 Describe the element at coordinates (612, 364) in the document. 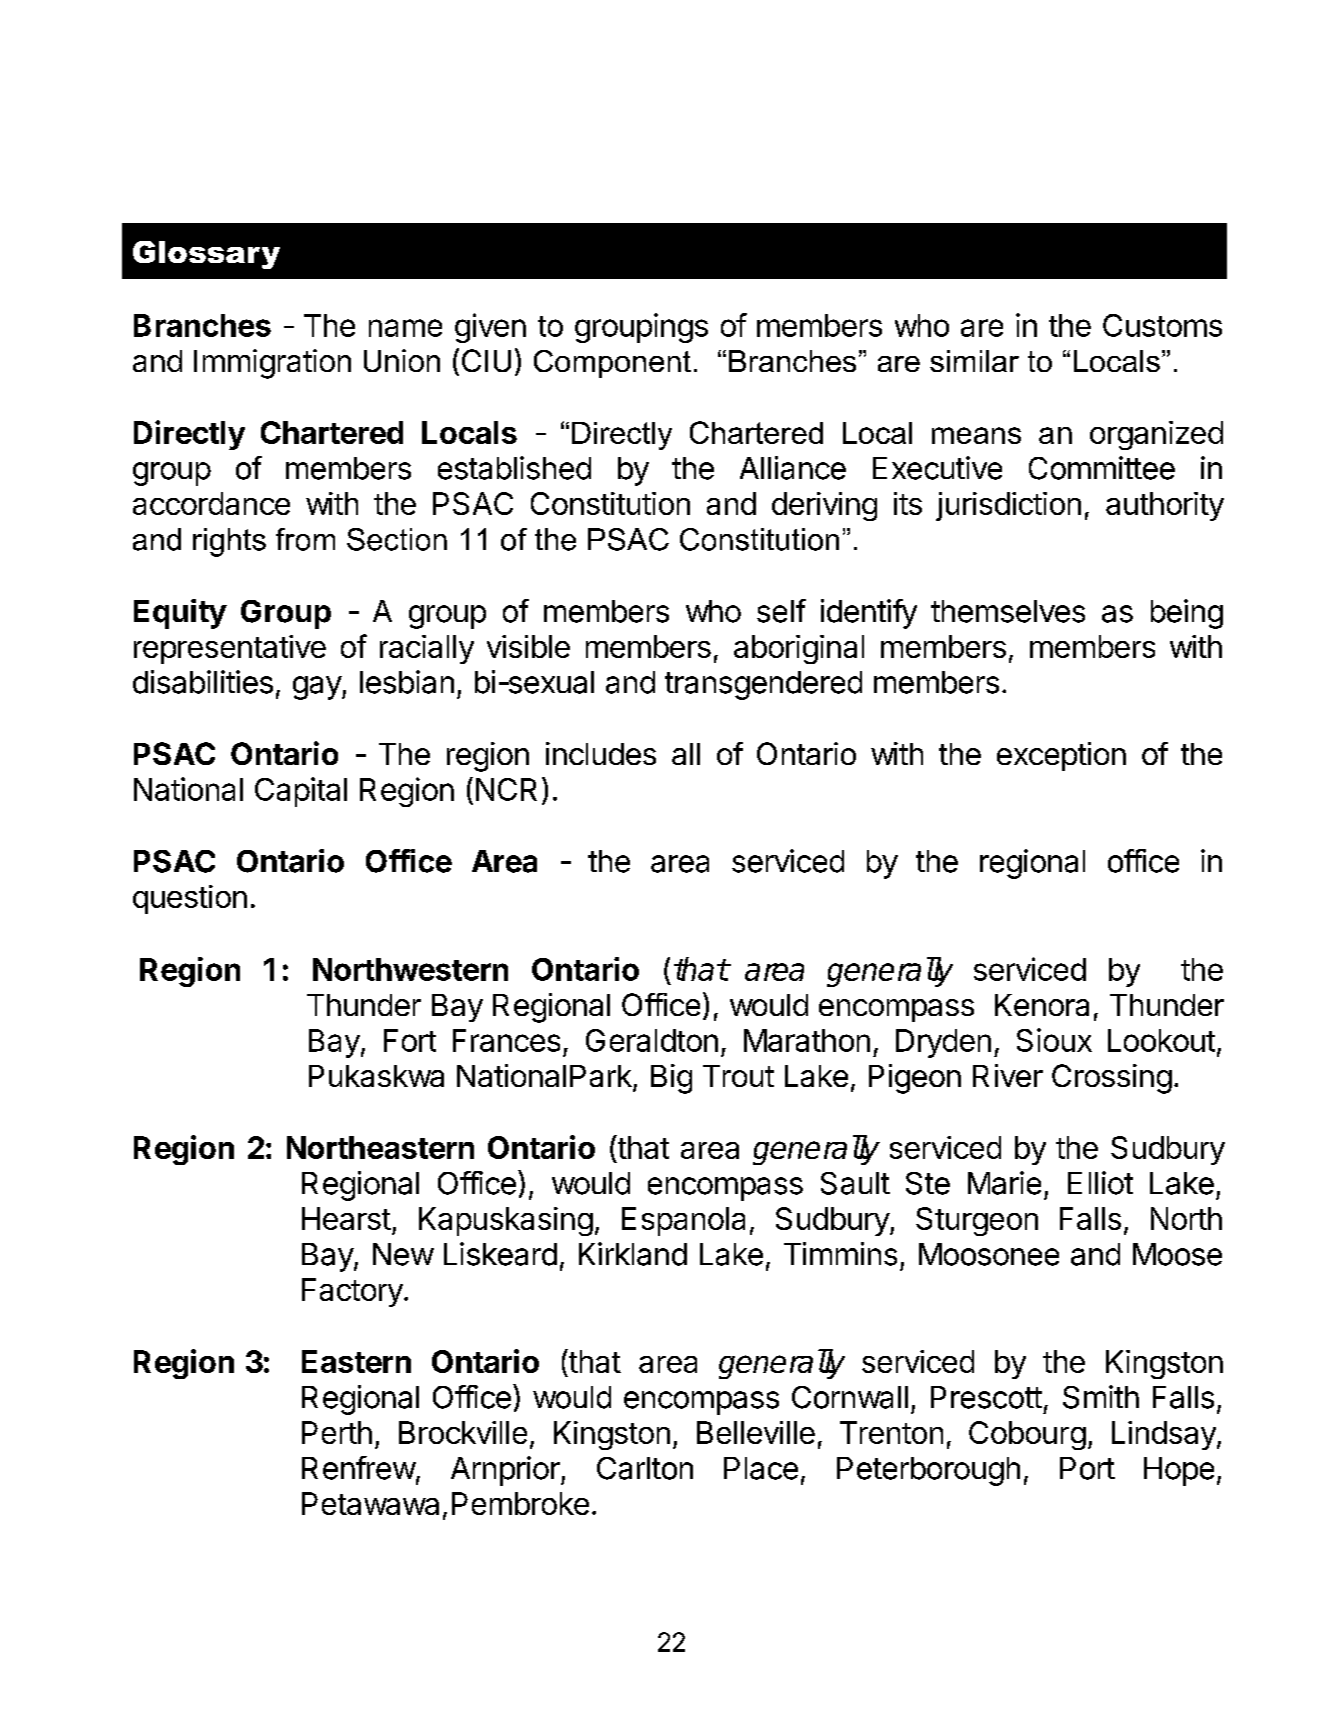

I see `Component` at that location.
